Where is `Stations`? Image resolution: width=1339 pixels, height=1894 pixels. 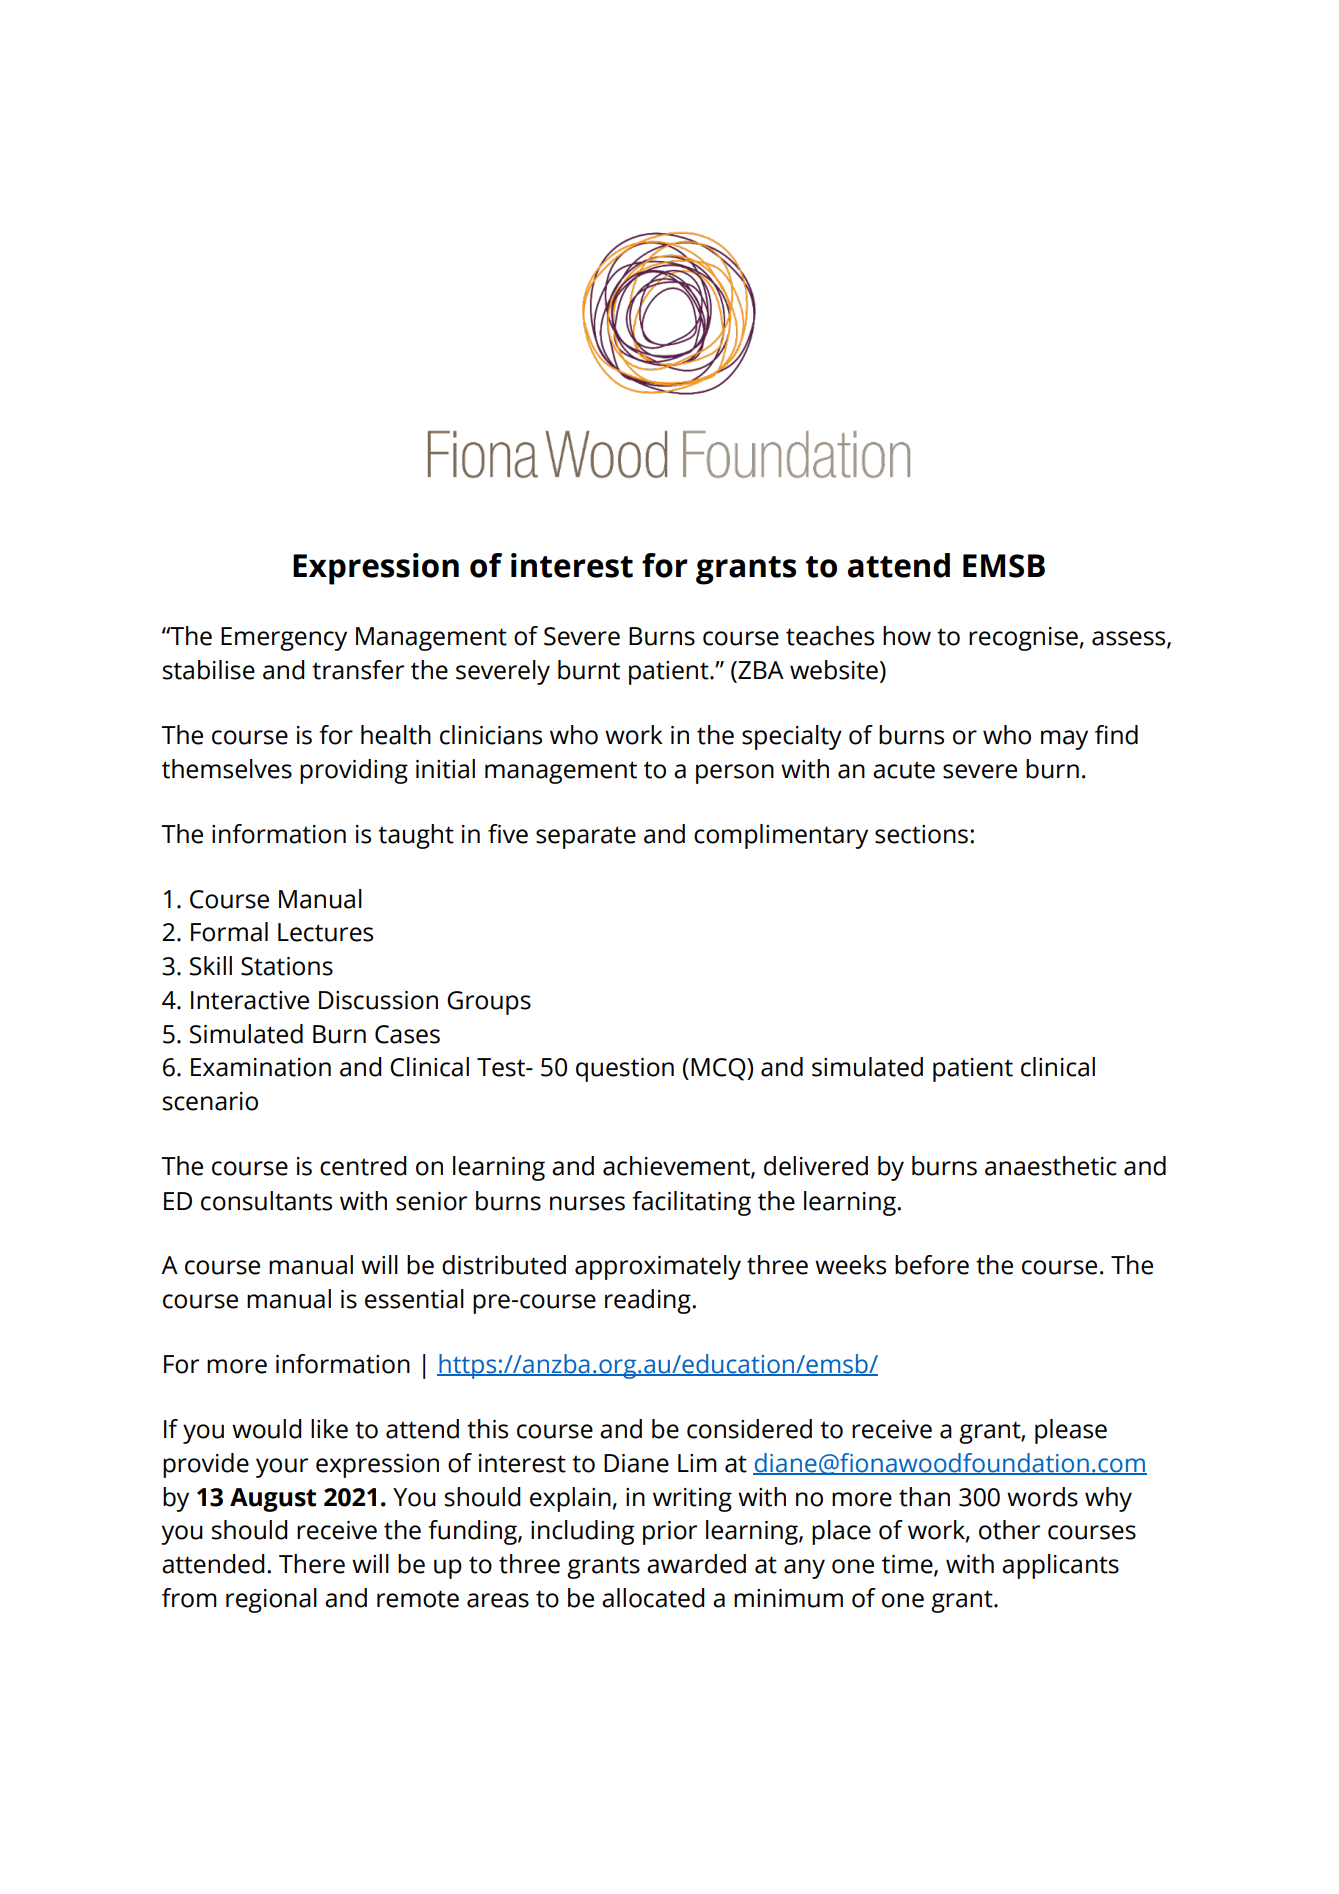
Stations is located at coordinates (287, 966).
